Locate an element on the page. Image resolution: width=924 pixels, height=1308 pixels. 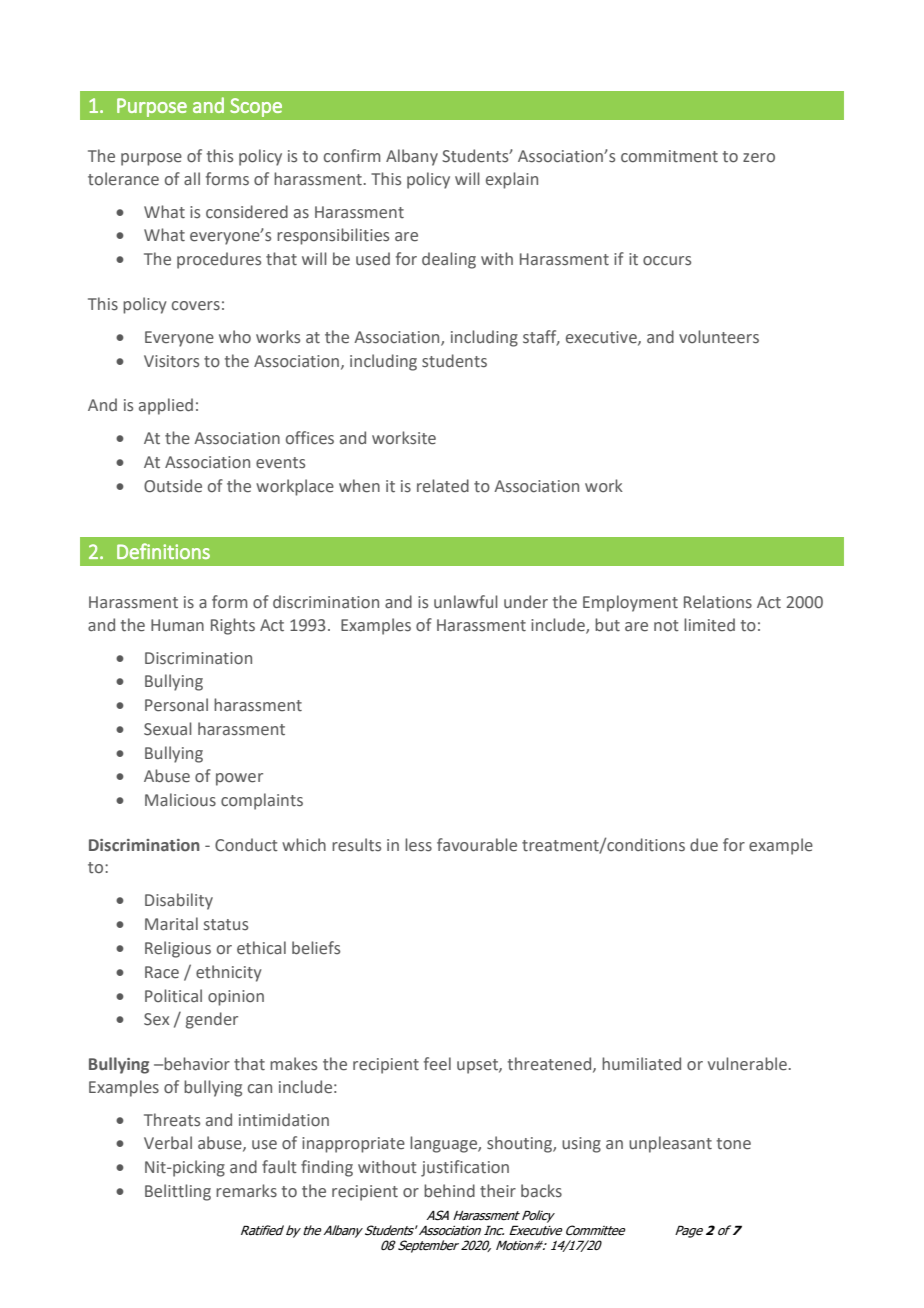
explain is located at coordinates (512, 180).
